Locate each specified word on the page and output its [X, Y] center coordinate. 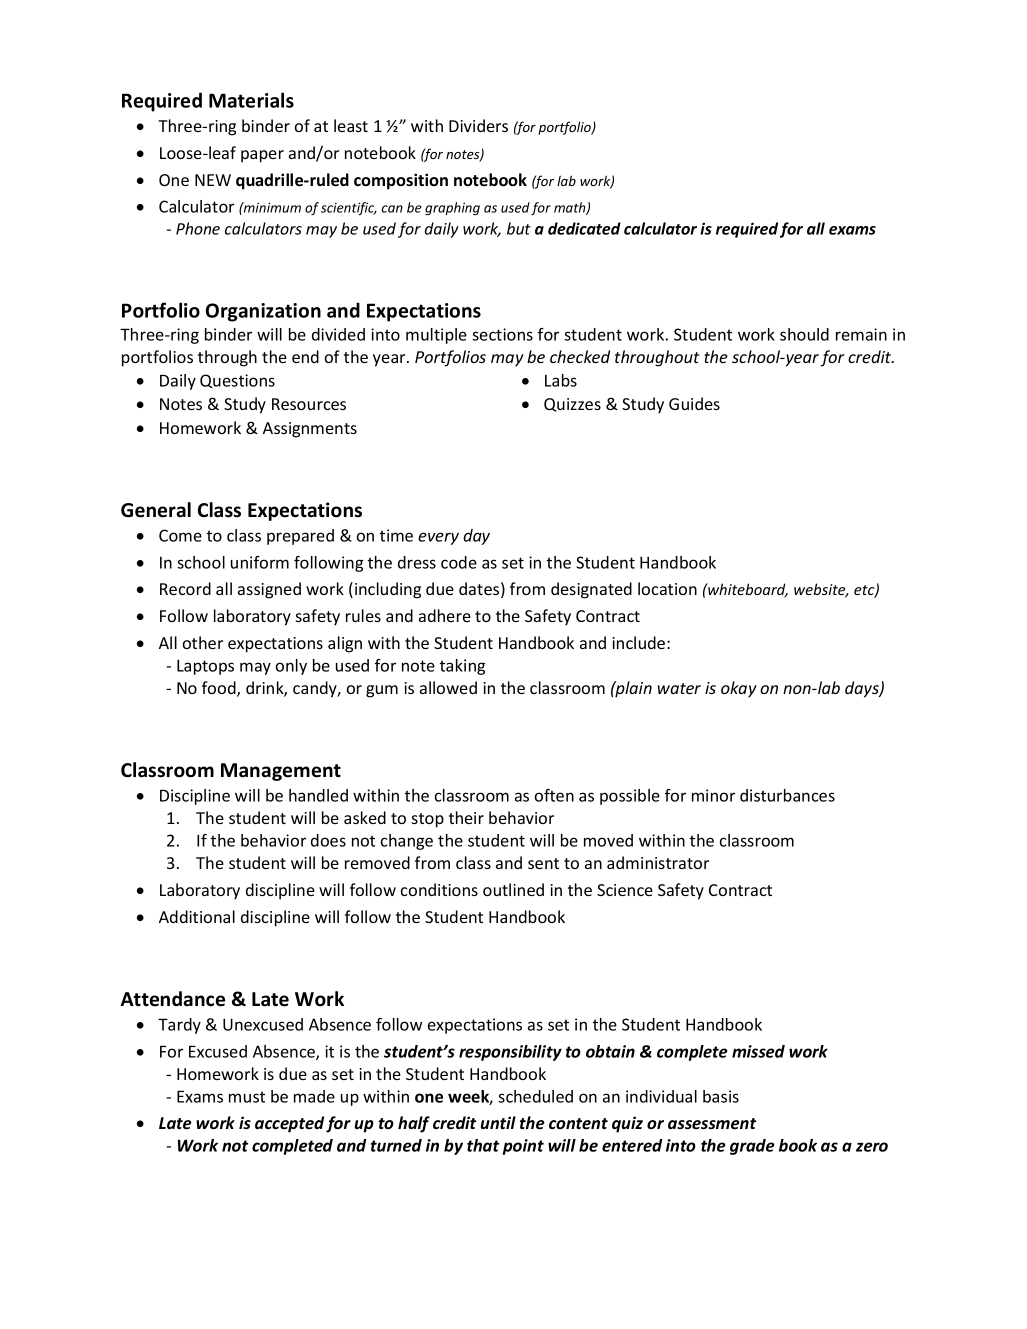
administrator [658, 862]
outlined [513, 889]
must [247, 1097]
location [667, 588]
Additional [197, 916]
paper [262, 156]
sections [502, 334]
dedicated [584, 228]
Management [281, 772]
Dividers [478, 125]
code [459, 562]
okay [739, 689]
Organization [263, 312]
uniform [260, 562]
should [804, 334]
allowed [448, 687]
